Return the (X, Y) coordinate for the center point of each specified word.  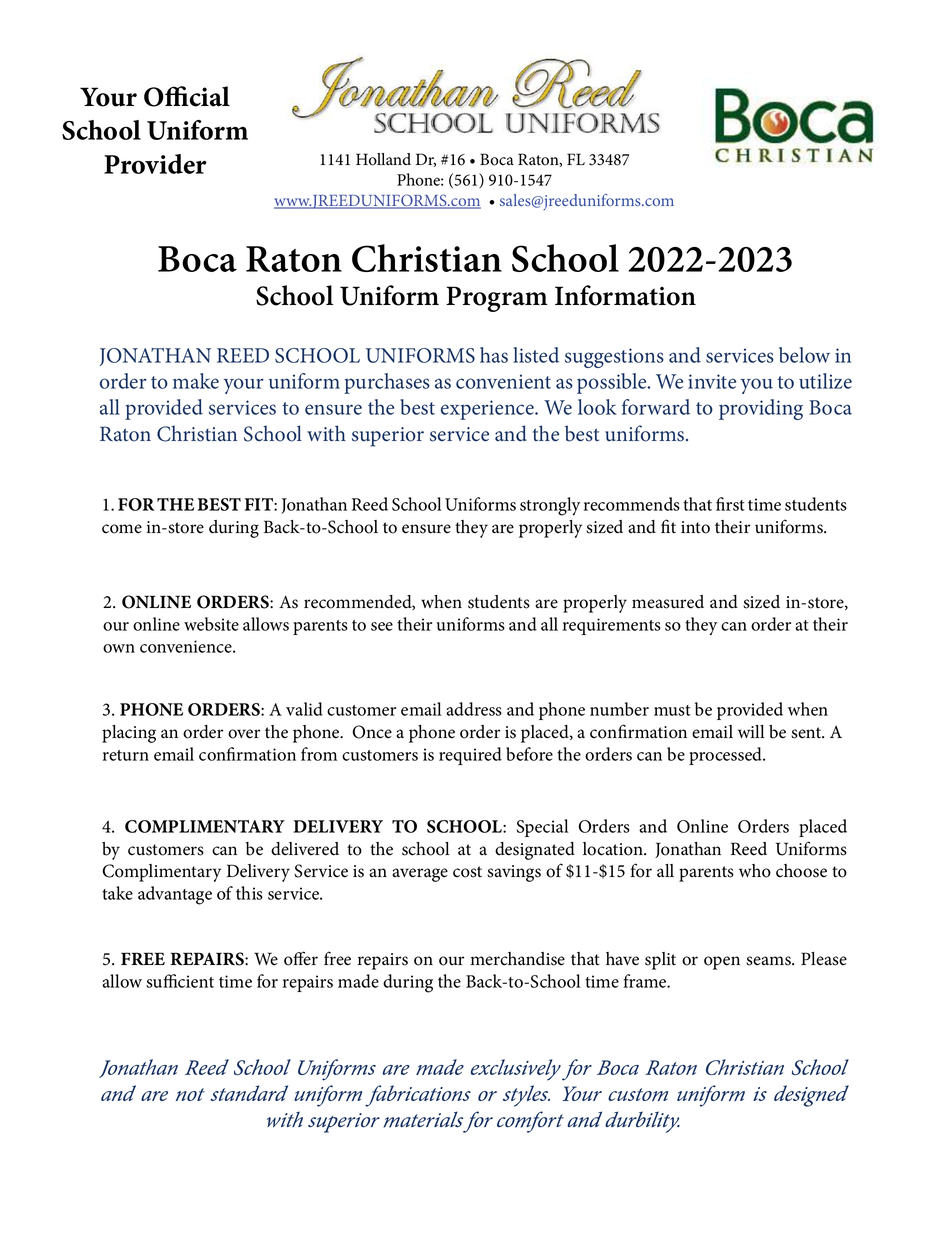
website (211, 624)
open (722, 963)
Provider (155, 164)
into (695, 527)
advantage (175, 895)
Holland (383, 159)
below (804, 355)
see (382, 626)
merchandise (517, 959)
